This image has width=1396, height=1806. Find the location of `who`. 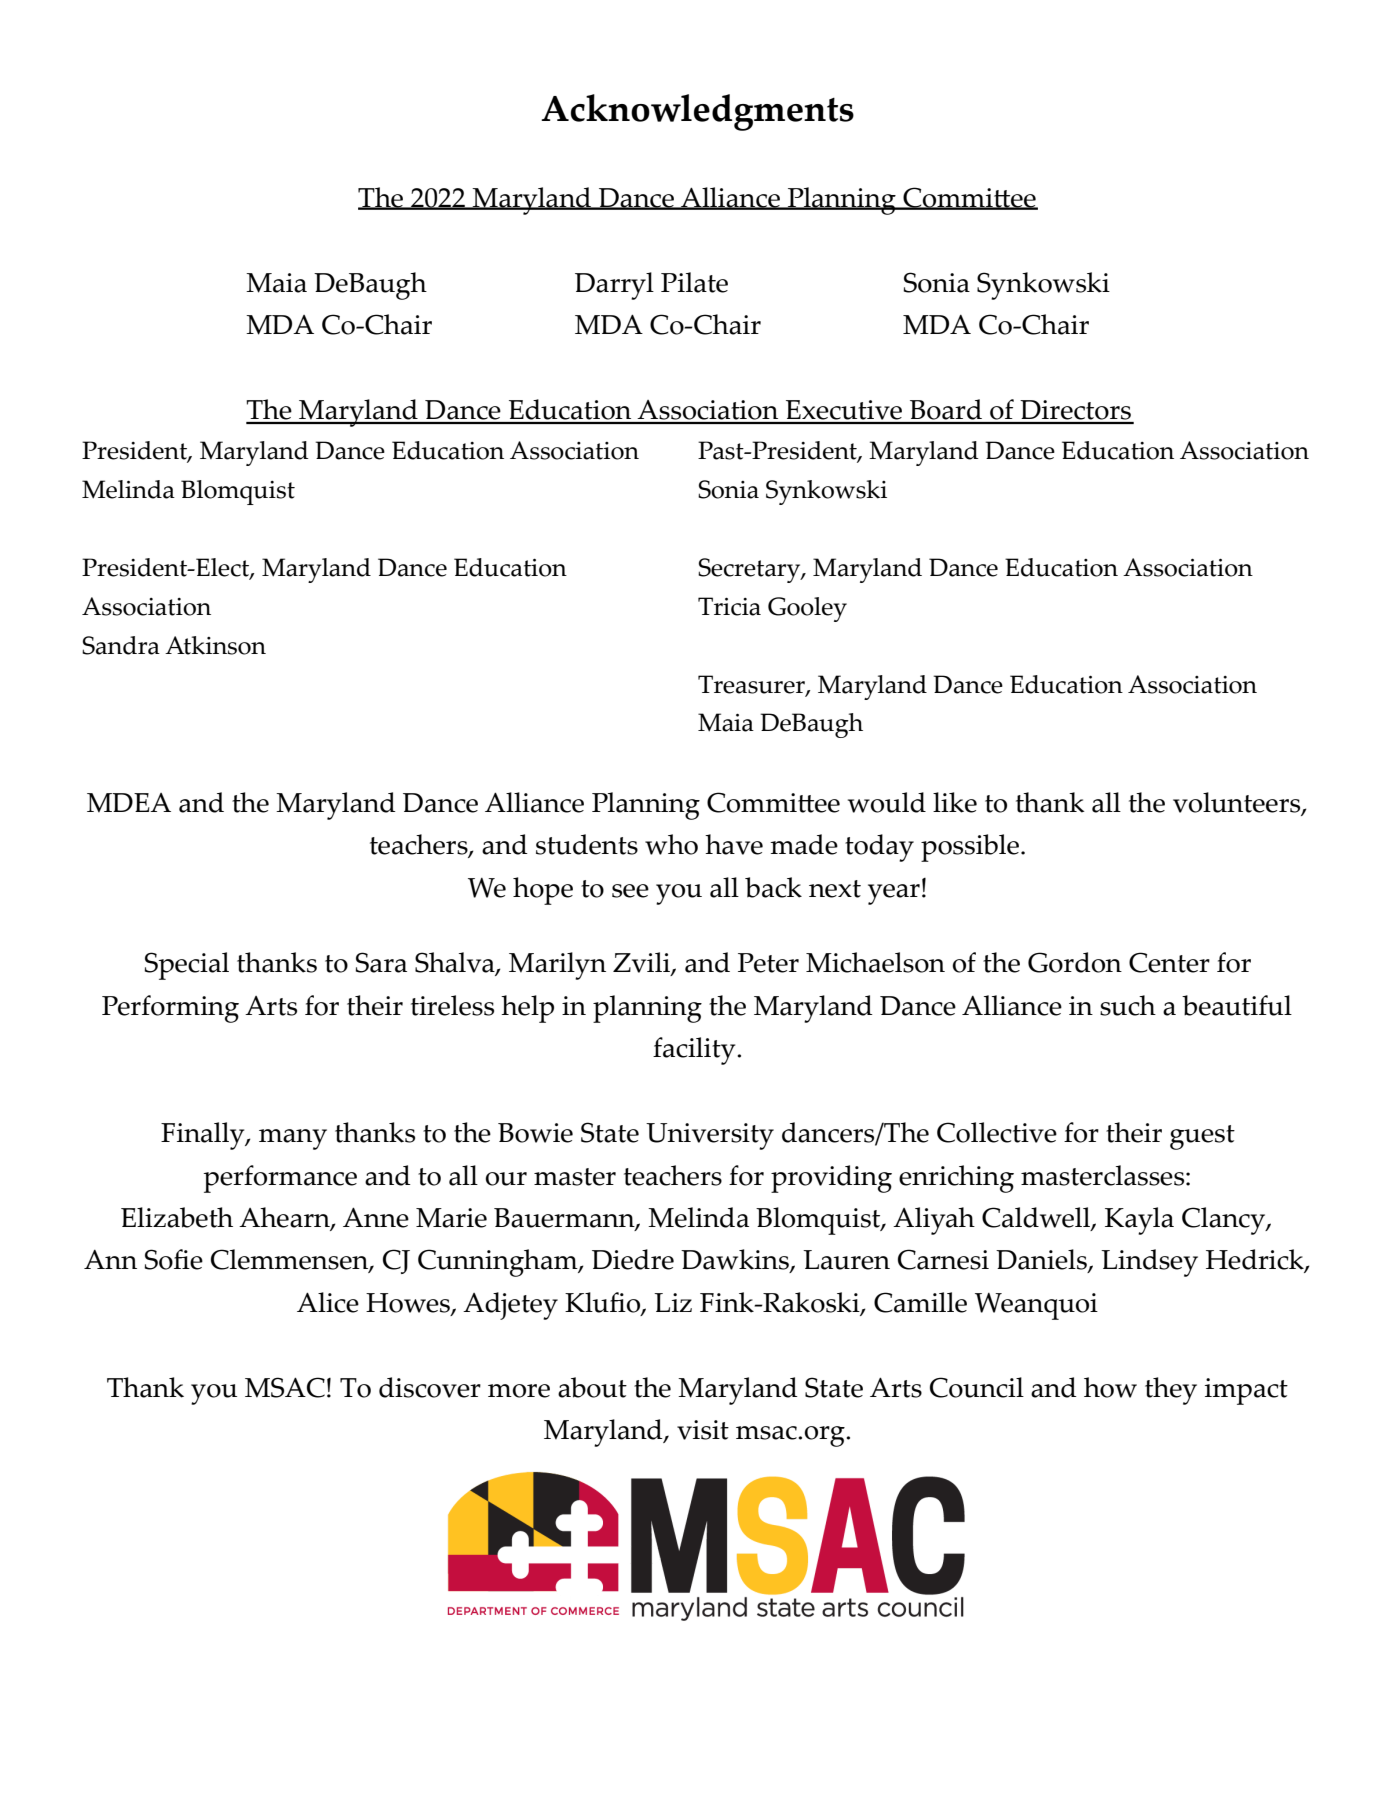

who is located at coordinates (671, 844).
